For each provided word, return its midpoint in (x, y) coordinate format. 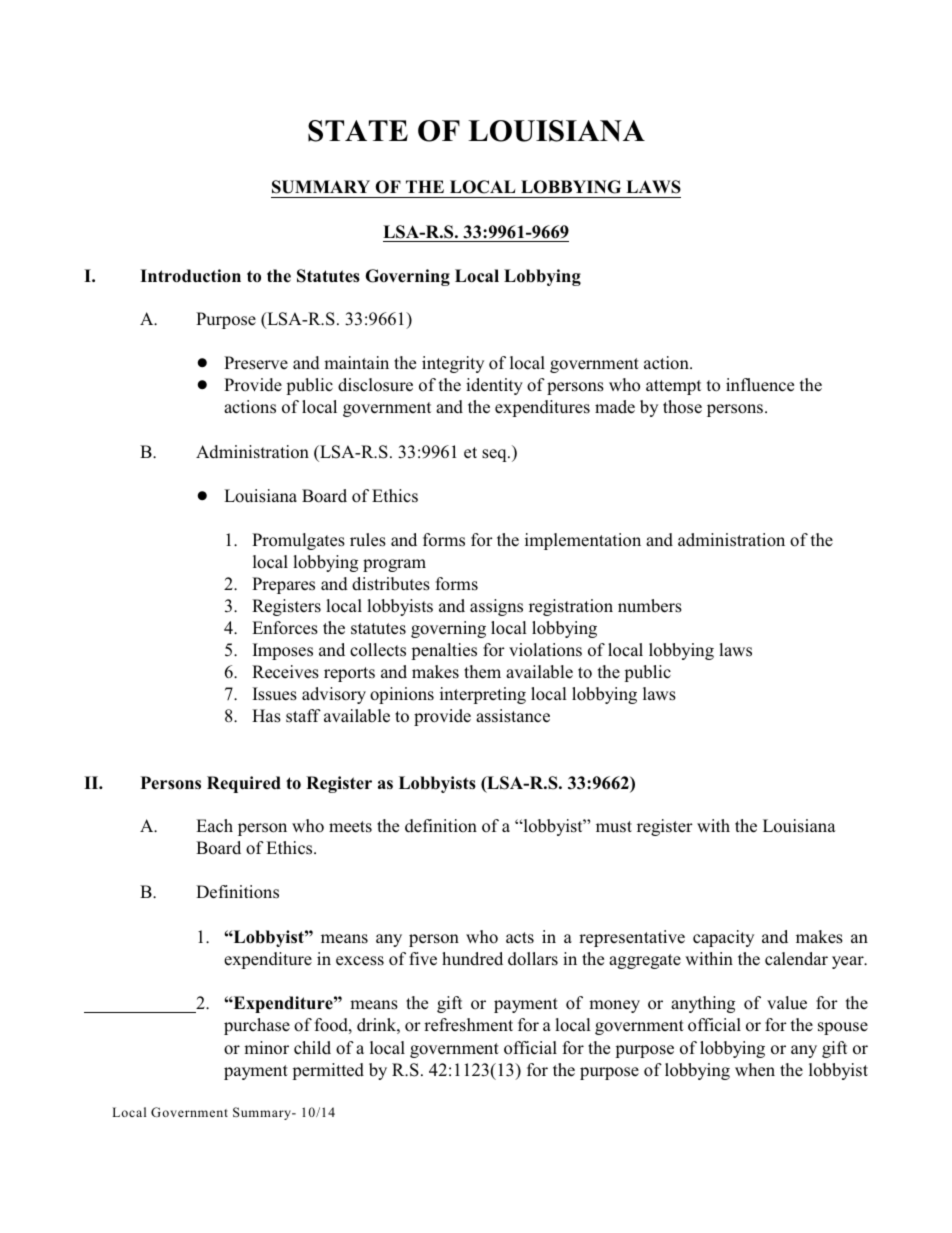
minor (266, 1047)
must (614, 826)
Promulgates (298, 541)
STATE (358, 131)
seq (495, 455)
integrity (453, 364)
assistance (513, 716)
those (682, 407)
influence (760, 385)
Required (244, 784)
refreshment (468, 1025)
